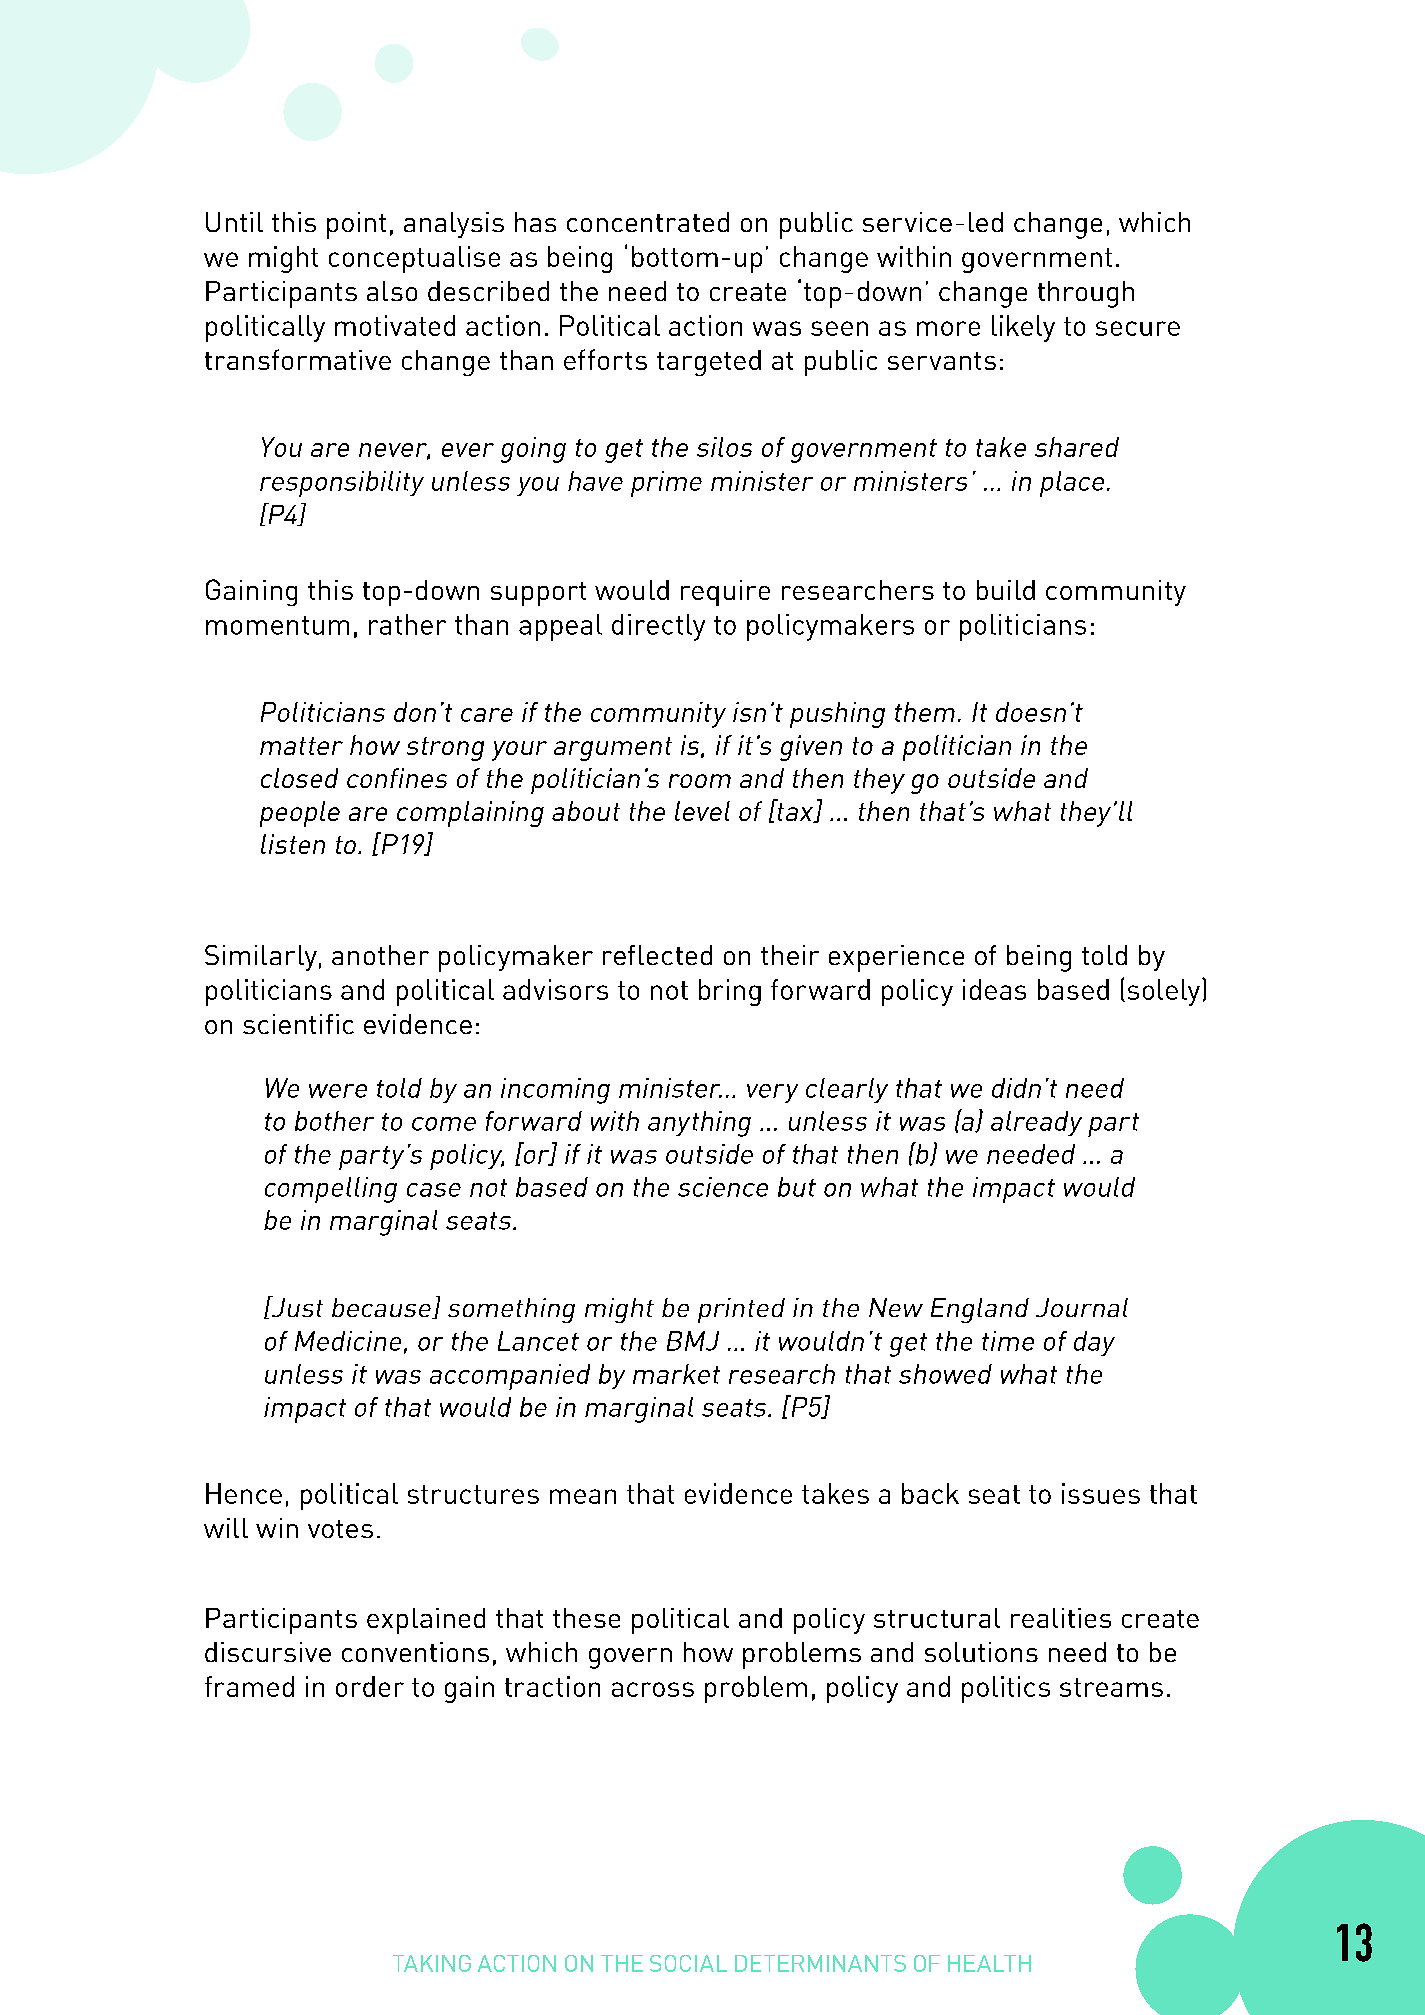 The height and width of the image is (2015, 1425). What do you see at coordinates (730, 992) in the image?
I see `bring` at bounding box center [730, 992].
